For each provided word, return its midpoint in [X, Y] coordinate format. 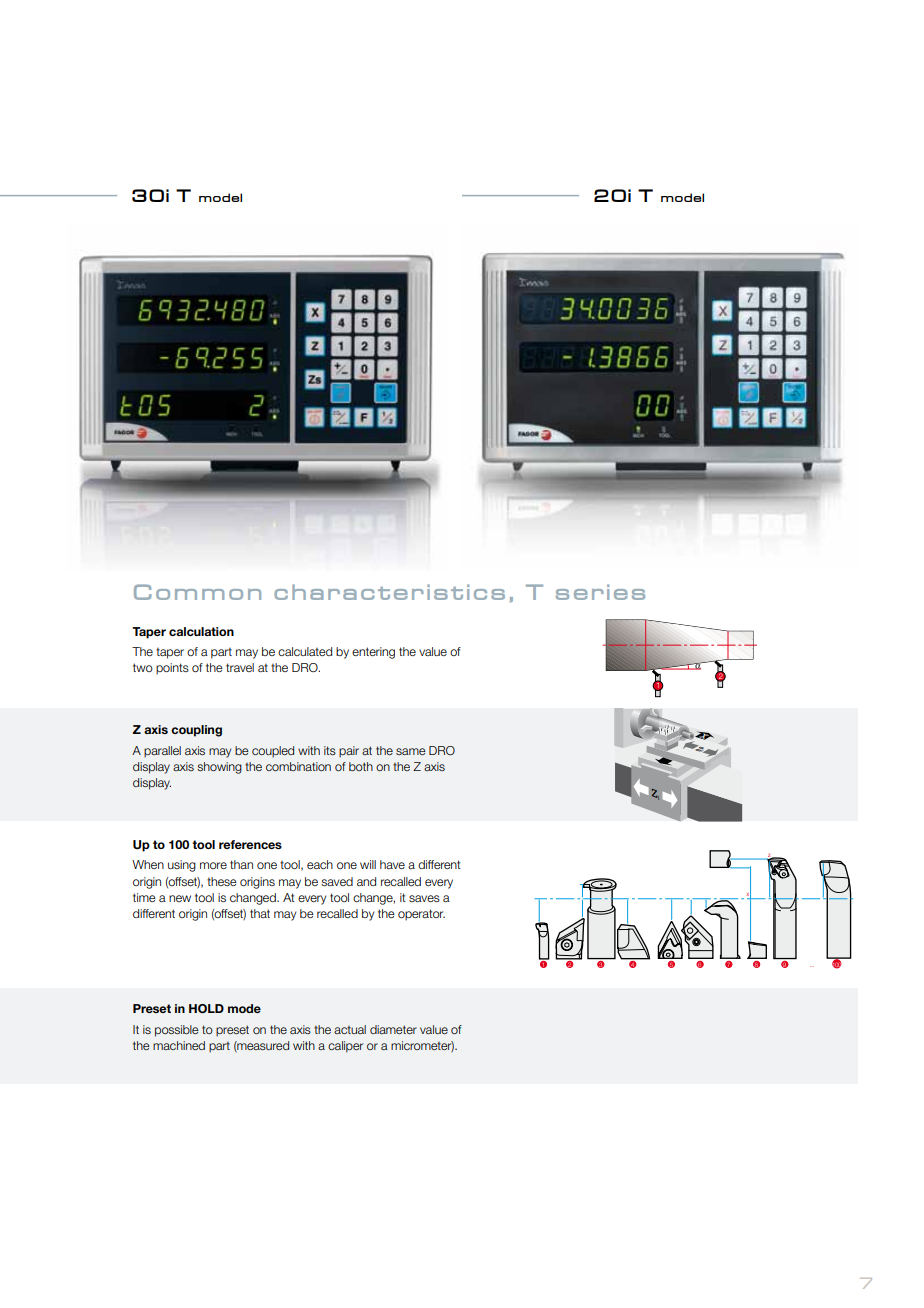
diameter [393, 1029]
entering [373, 653]
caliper [345, 1047]
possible [177, 1031]
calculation [201, 631]
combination [298, 766]
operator [421, 915]
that [260, 913]
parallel [162, 752]
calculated [305, 651]
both [361, 766]
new [180, 898]
